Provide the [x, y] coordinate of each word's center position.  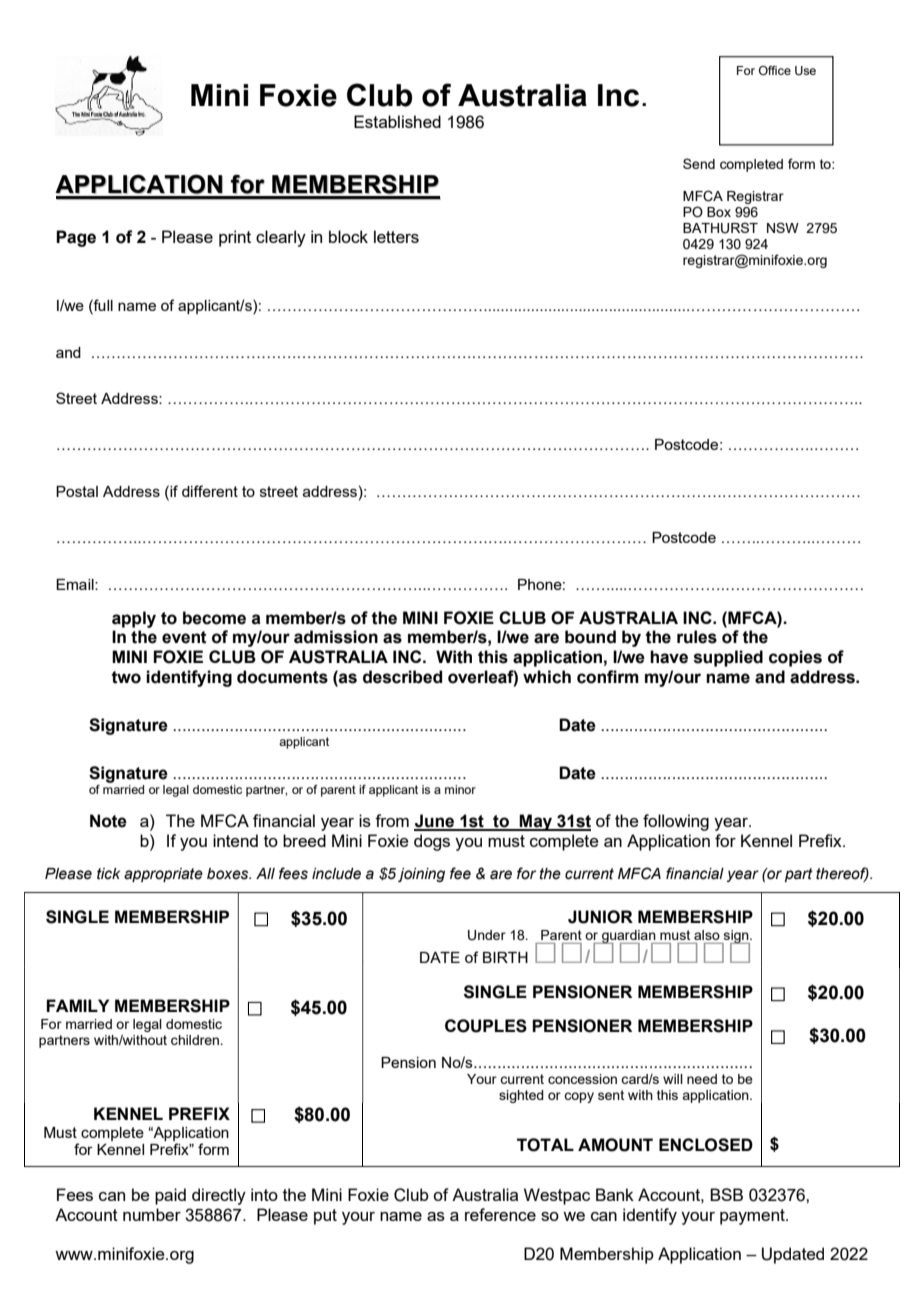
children [196, 1040]
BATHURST [720, 228]
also [707, 935]
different [210, 491]
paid [170, 1196]
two [126, 677]
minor [460, 789]
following [676, 822]
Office [775, 70]
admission [336, 637]
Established [397, 121]
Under [487, 935]
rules [697, 637]
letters [396, 236]
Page [76, 238]
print [235, 238]
